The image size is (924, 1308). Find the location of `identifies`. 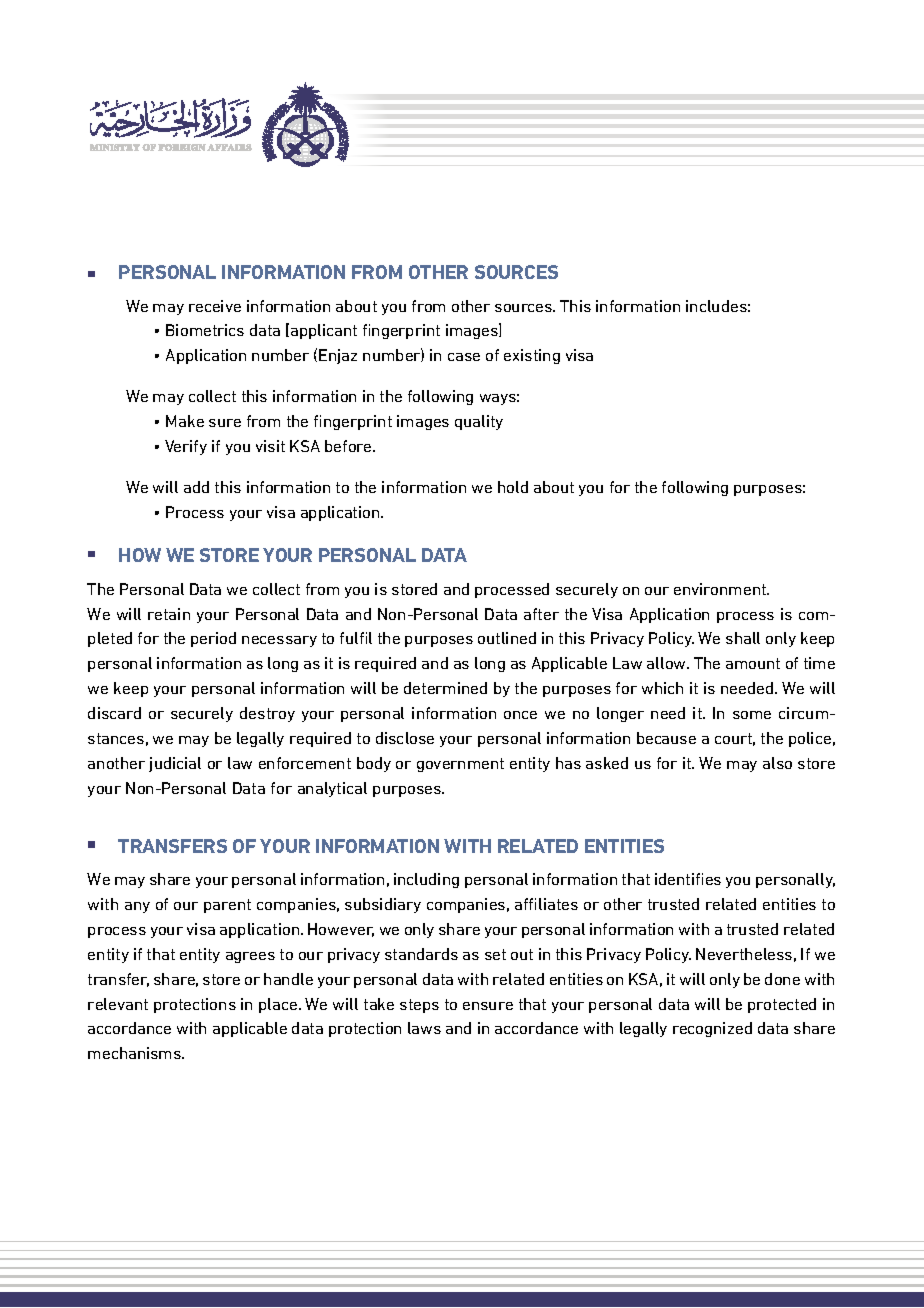

identifies is located at coordinates (688, 879).
